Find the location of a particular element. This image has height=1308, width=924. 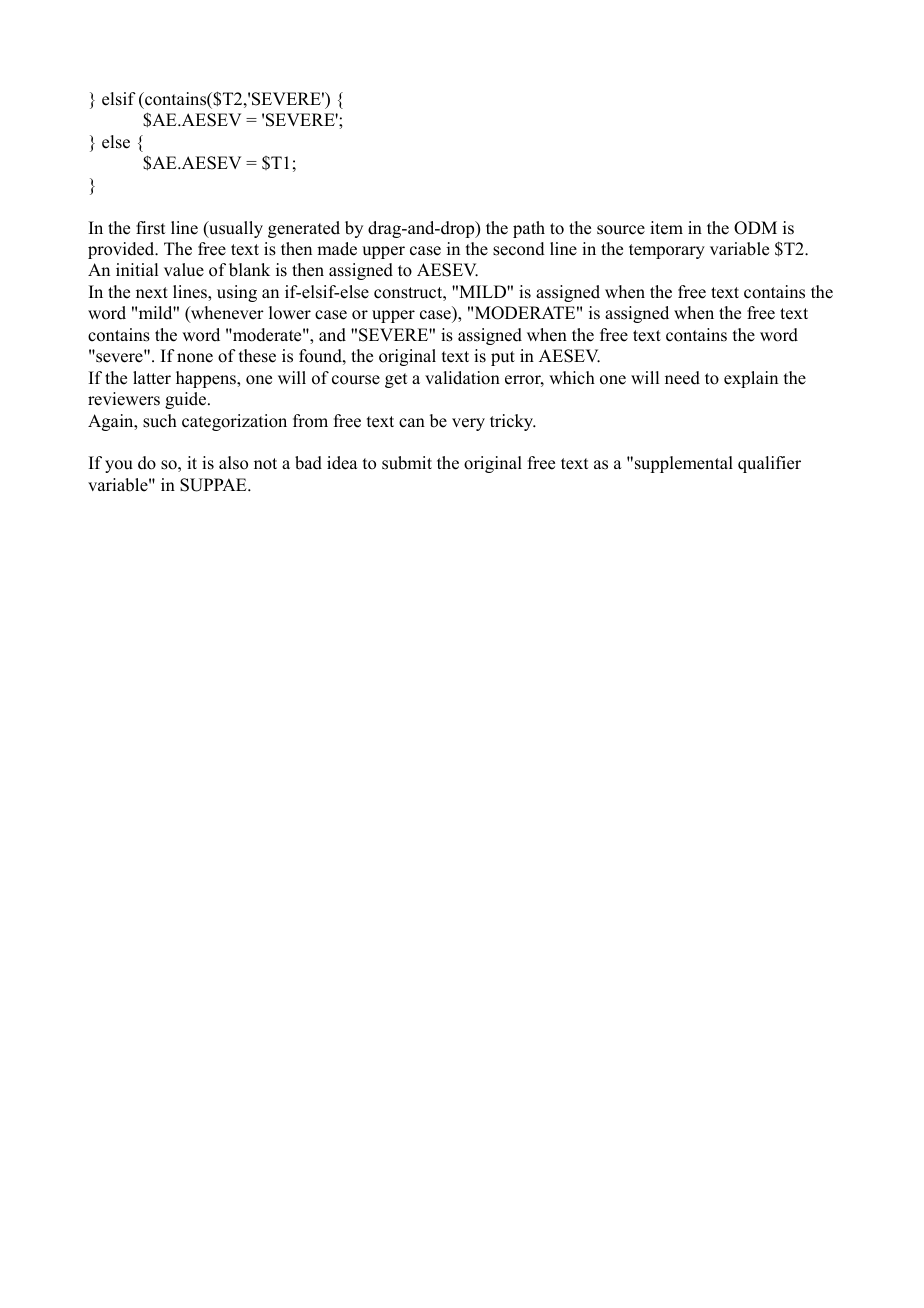

explain is located at coordinates (751, 379).
